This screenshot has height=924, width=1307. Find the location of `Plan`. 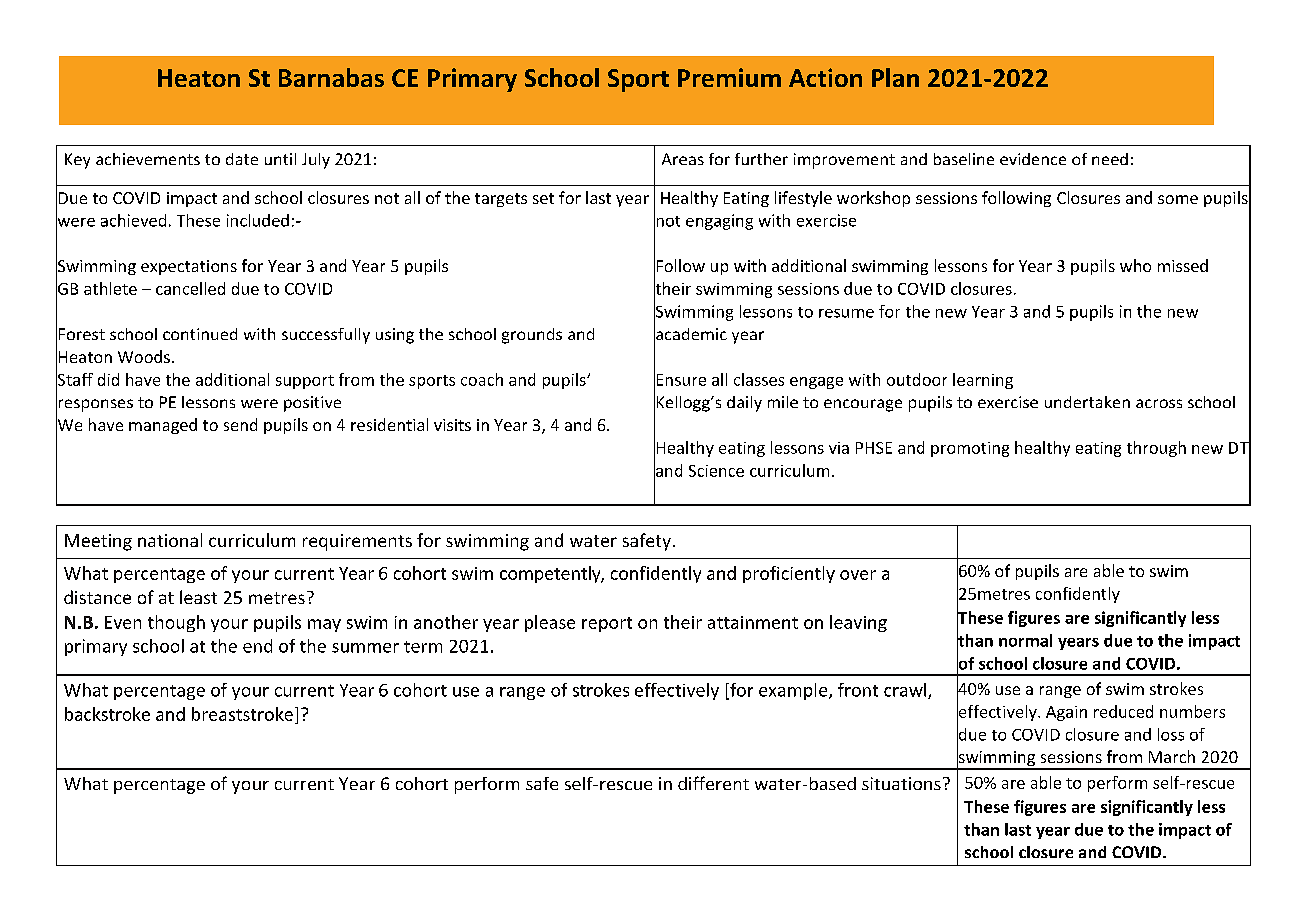

Plan is located at coordinates (895, 77).
